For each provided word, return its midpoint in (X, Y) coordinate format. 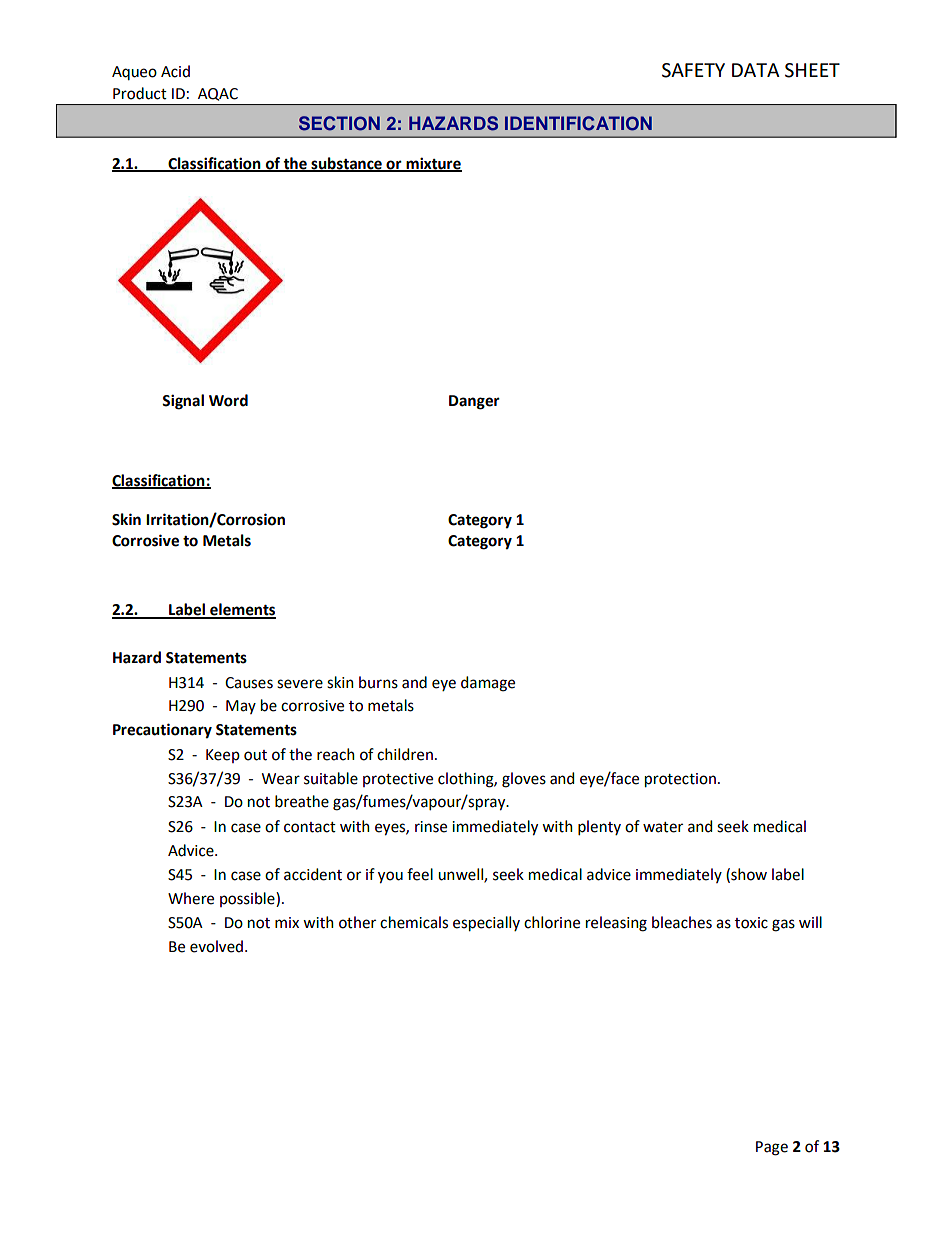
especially (486, 924)
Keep (223, 756)
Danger (474, 402)
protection (680, 780)
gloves (524, 780)
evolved (216, 946)
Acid (175, 71)
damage (488, 684)
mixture (433, 164)
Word (228, 400)
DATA (756, 70)
